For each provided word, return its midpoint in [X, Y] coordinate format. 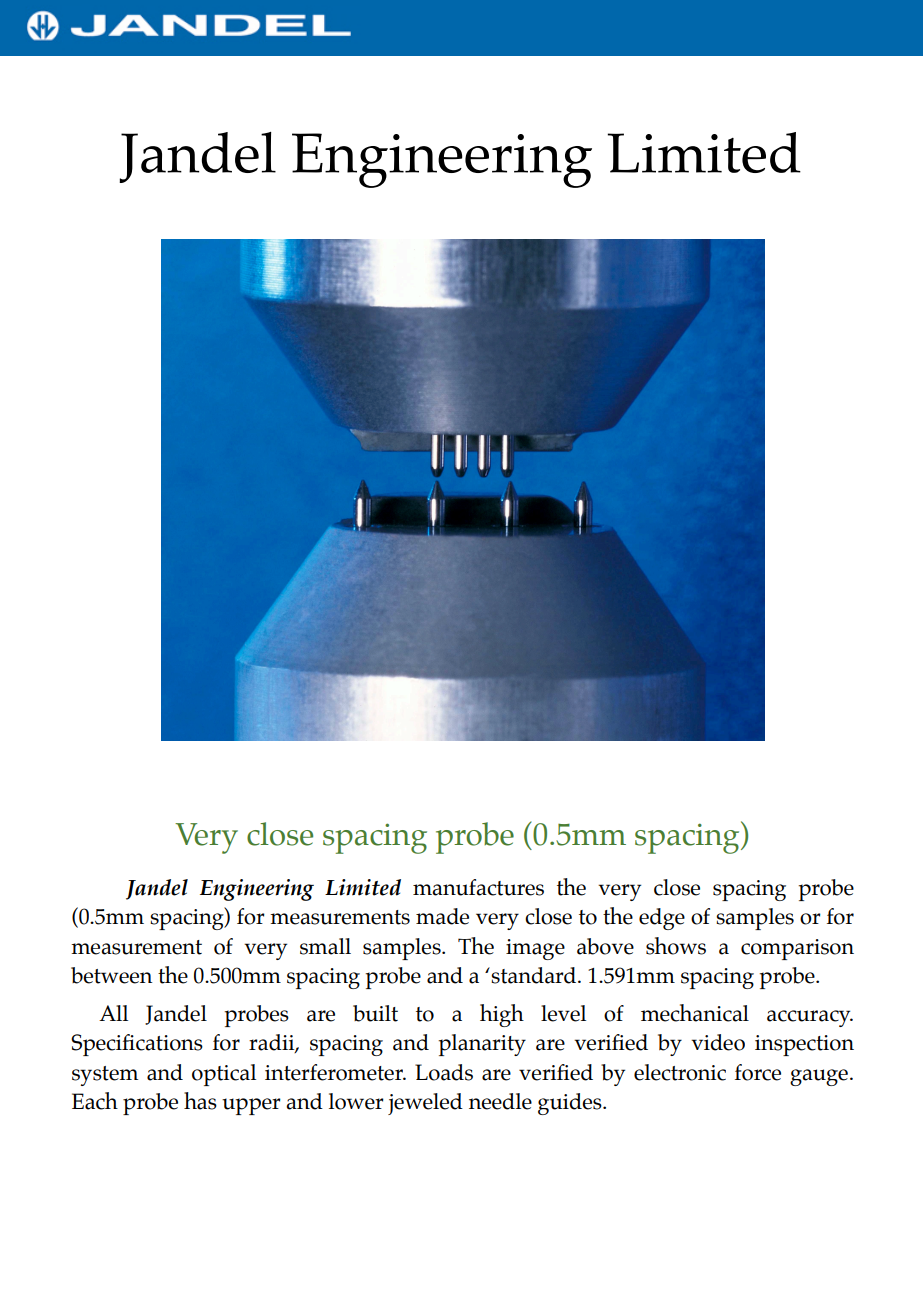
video [718, 1042]
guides [571, 1104]
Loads [444, 1072]
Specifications [137, 1045]
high [502, 1015]
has [200, 1101]
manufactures [478, 887]
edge [662, 919]
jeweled [425, 1104]
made [442, 916]
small [325, 946]
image [535, 949]
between [111, 975]
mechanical [695, 1013]
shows [676, 946]
